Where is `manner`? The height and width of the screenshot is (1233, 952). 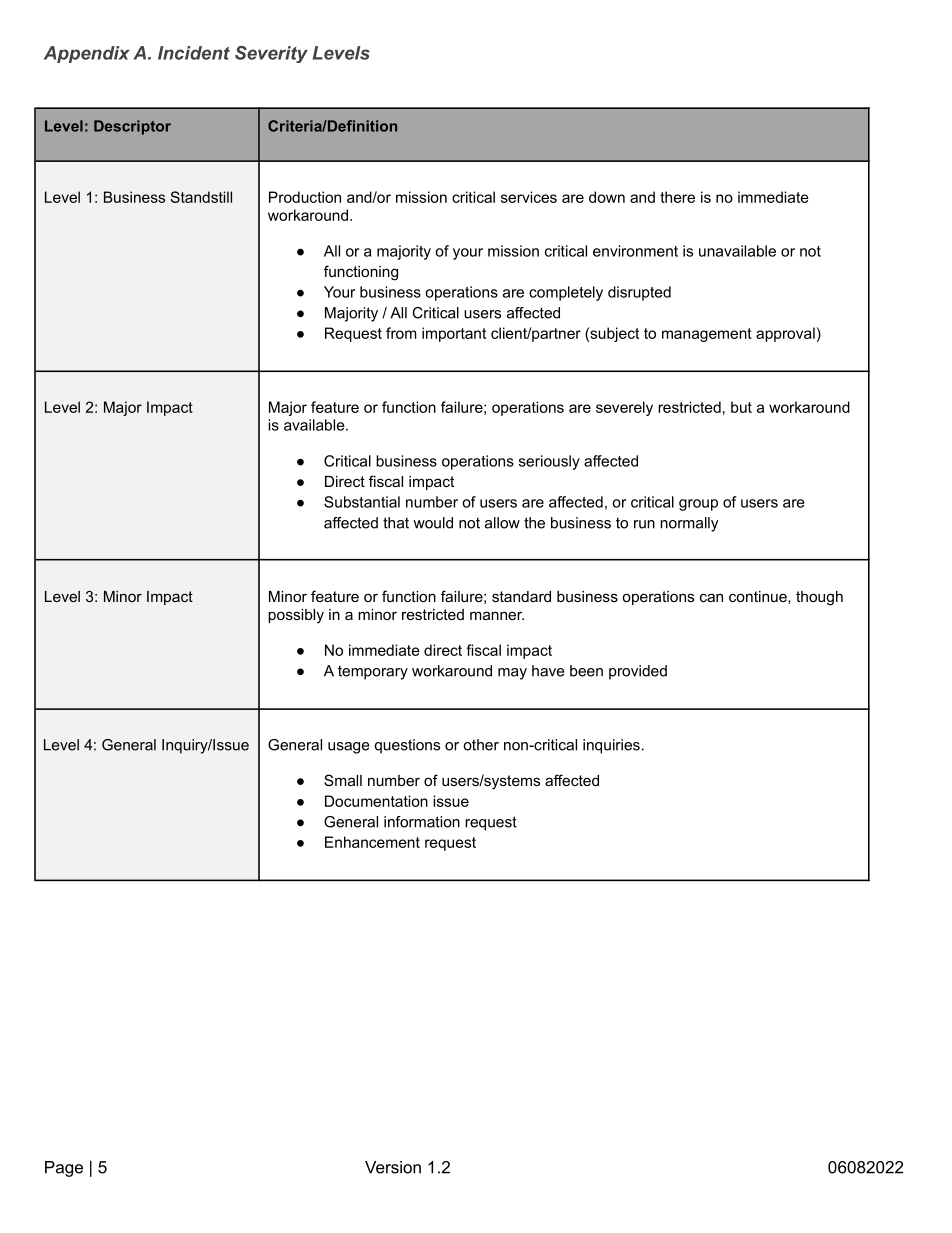 manner is located at coordinates (497, 615).
